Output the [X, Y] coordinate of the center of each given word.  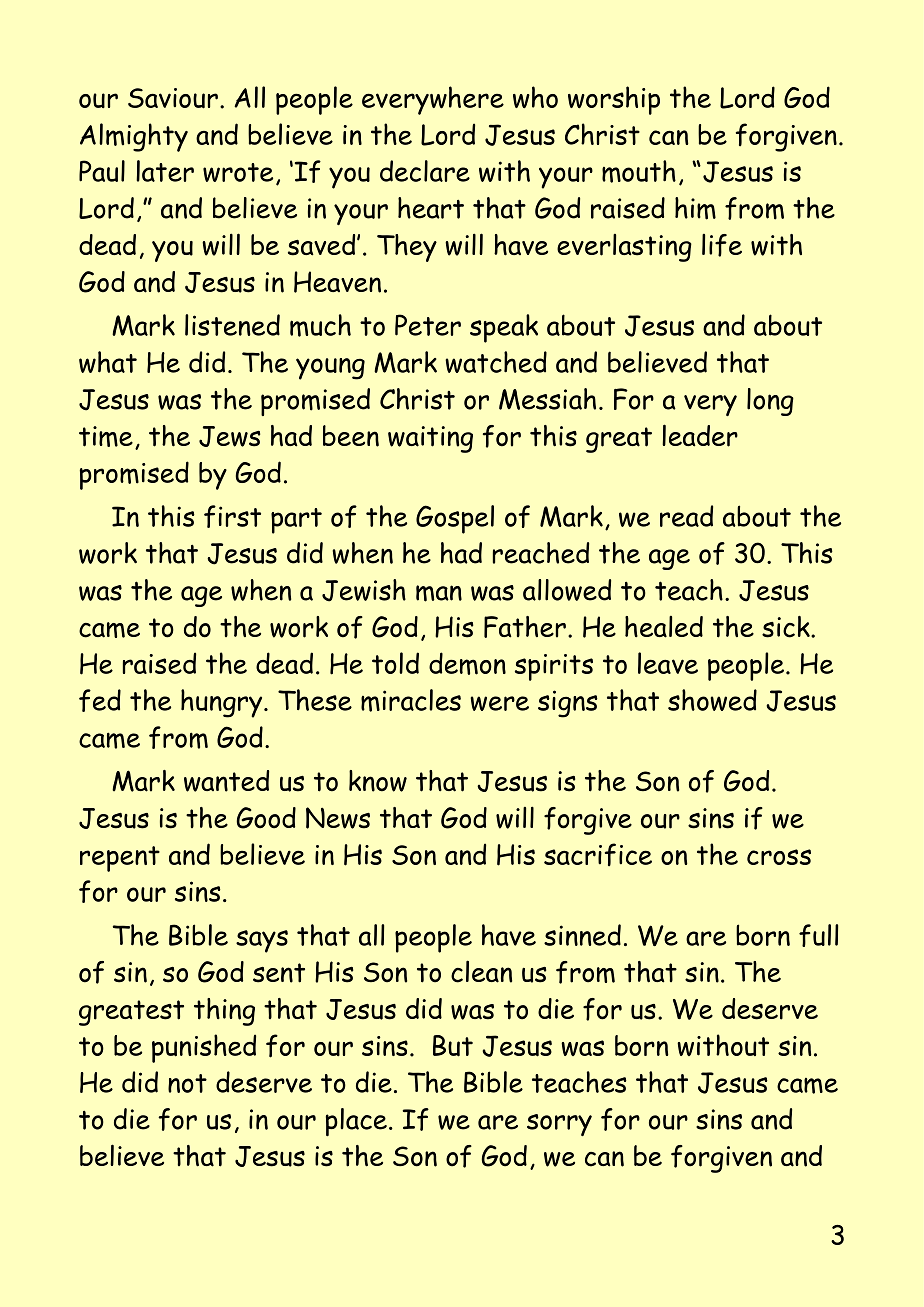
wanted [226, 781]
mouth [639, 171]
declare [425, 171]
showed [712, 700]
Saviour [173, 98]
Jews [229, 436]
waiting [430, 439]
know [378, 781]
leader [700, 435]
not [187, 1083]
